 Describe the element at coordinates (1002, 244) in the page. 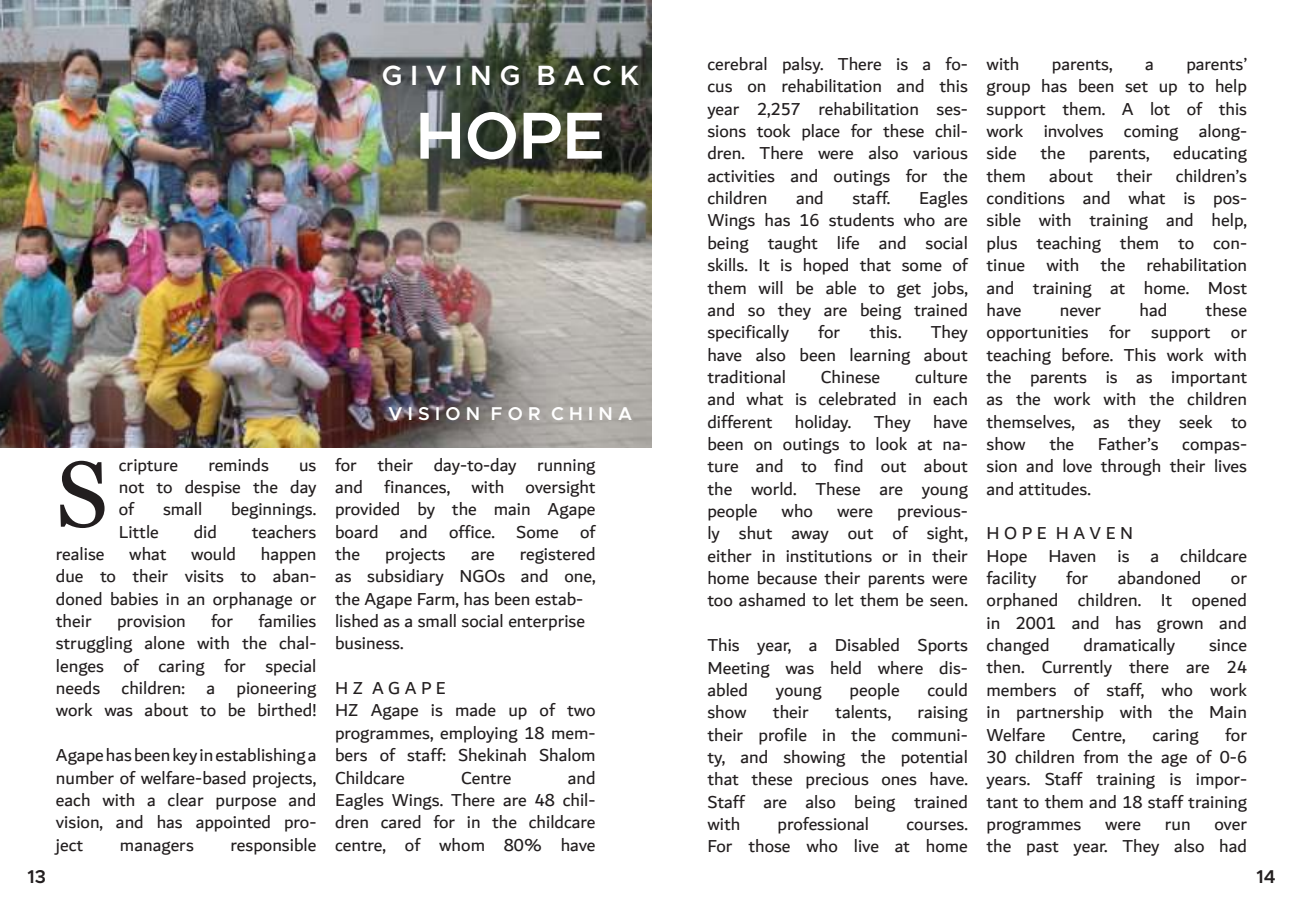

I see `plus` at that location.
